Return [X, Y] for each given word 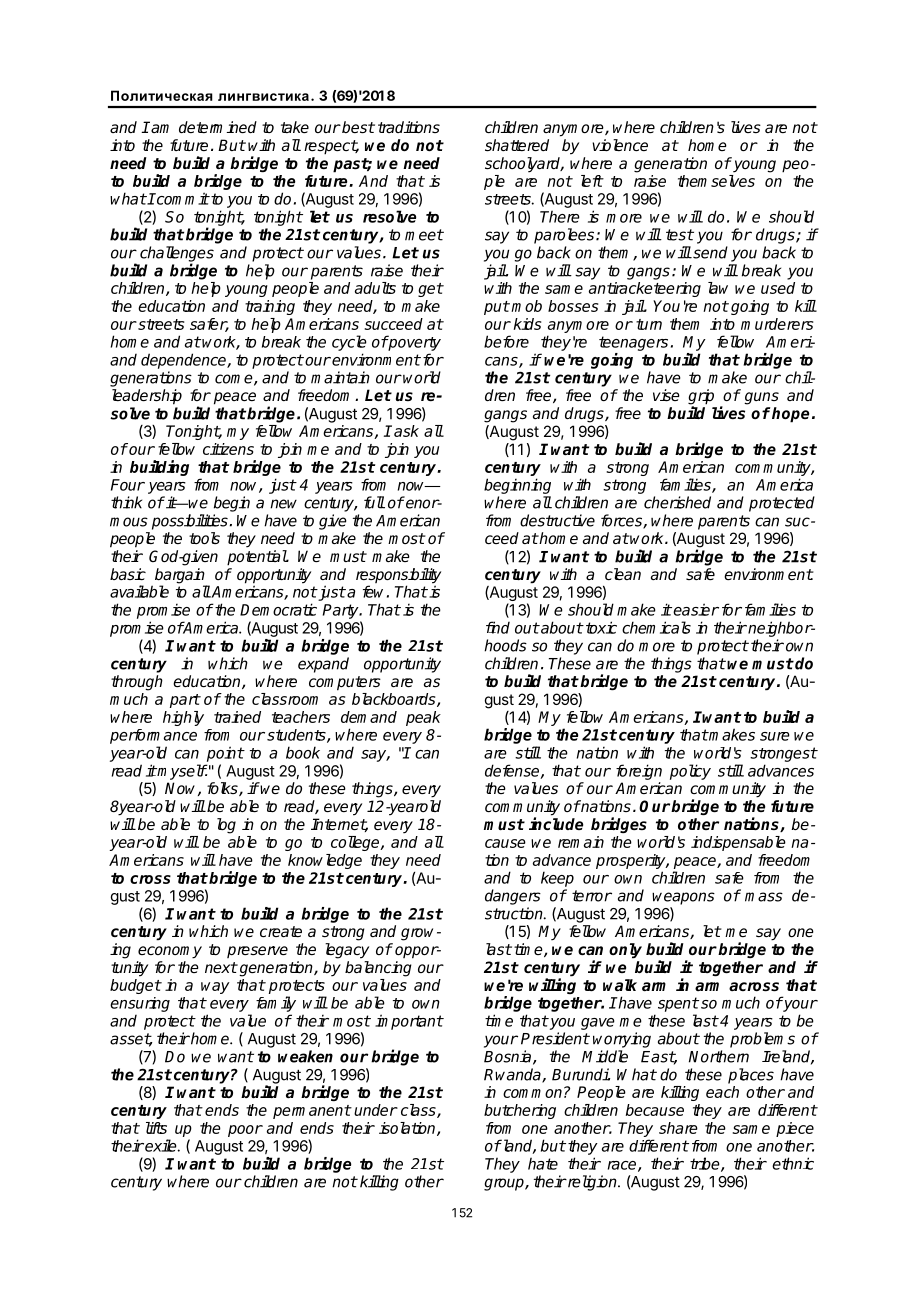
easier [696, 609]
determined [218, 127]
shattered [517, 145]
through [137, 683]
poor [245, 1131]
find [498, 627]
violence [620, 145]
